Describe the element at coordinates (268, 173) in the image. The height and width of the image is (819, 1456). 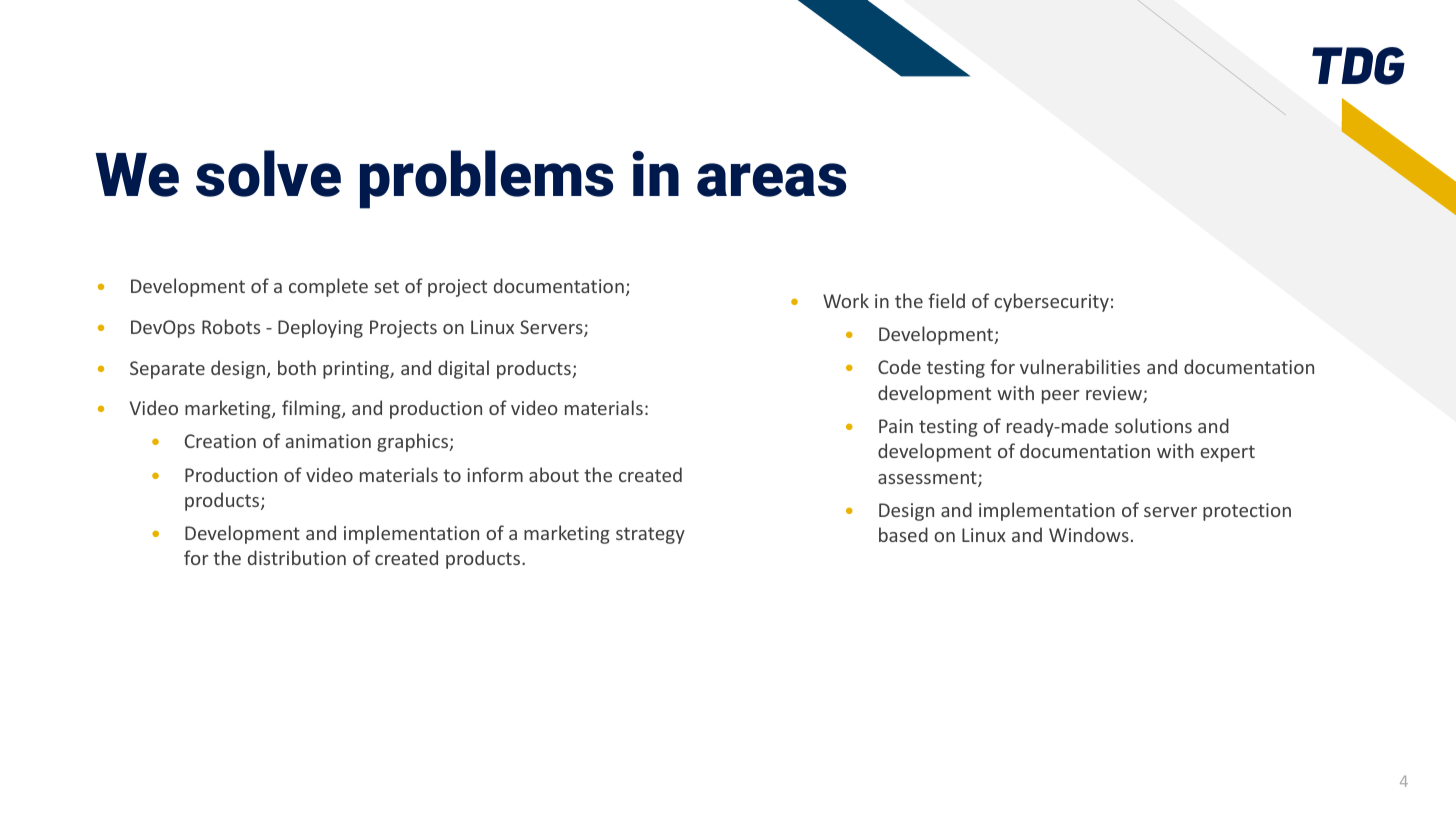
I see `solve` at that location.
